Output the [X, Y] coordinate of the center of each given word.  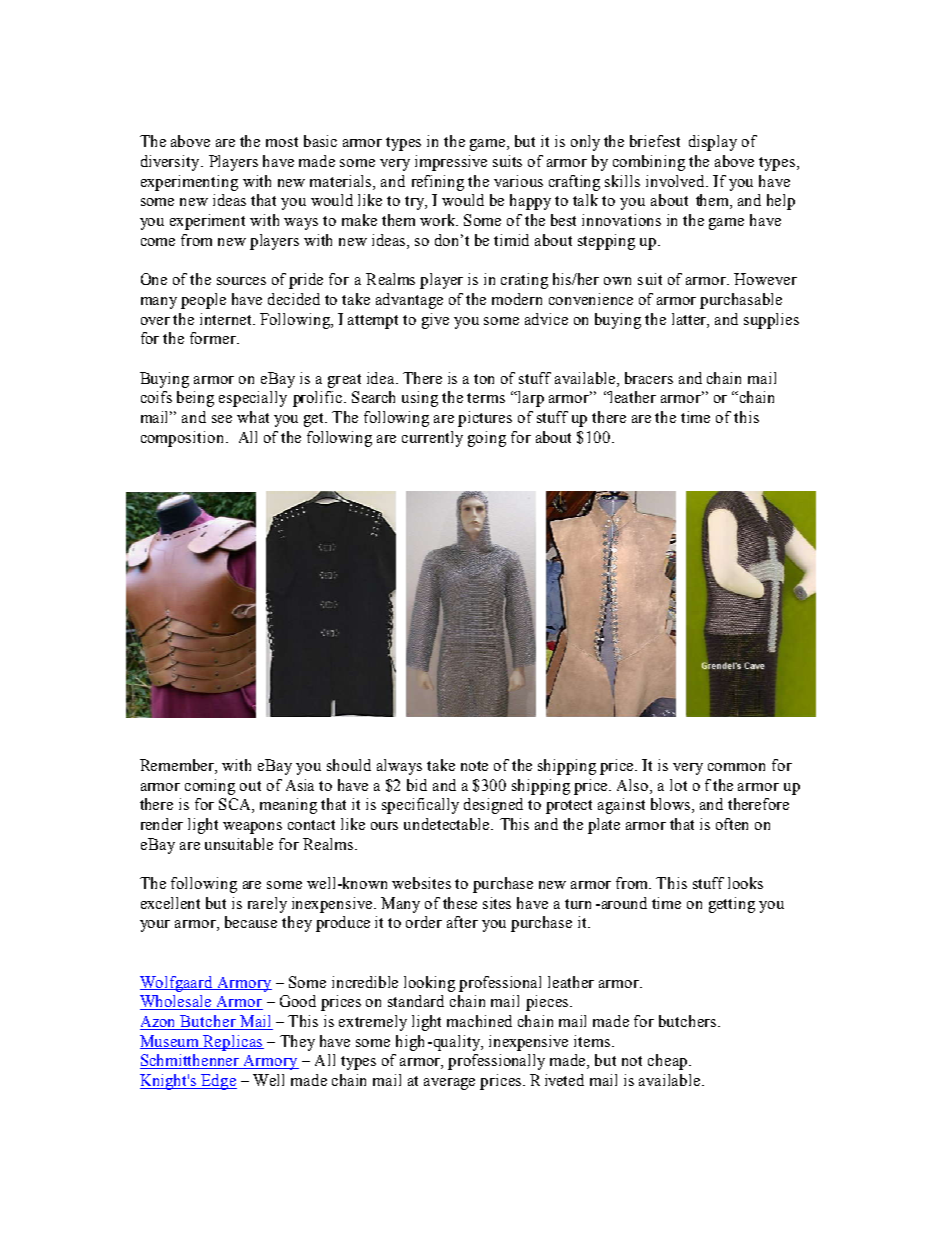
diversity [171, 163]
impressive [451, 163]
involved [677, 181]
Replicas [233, 1043]
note [474, 766]
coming [210, 787]
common [736, 767]
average [449, 1084]
